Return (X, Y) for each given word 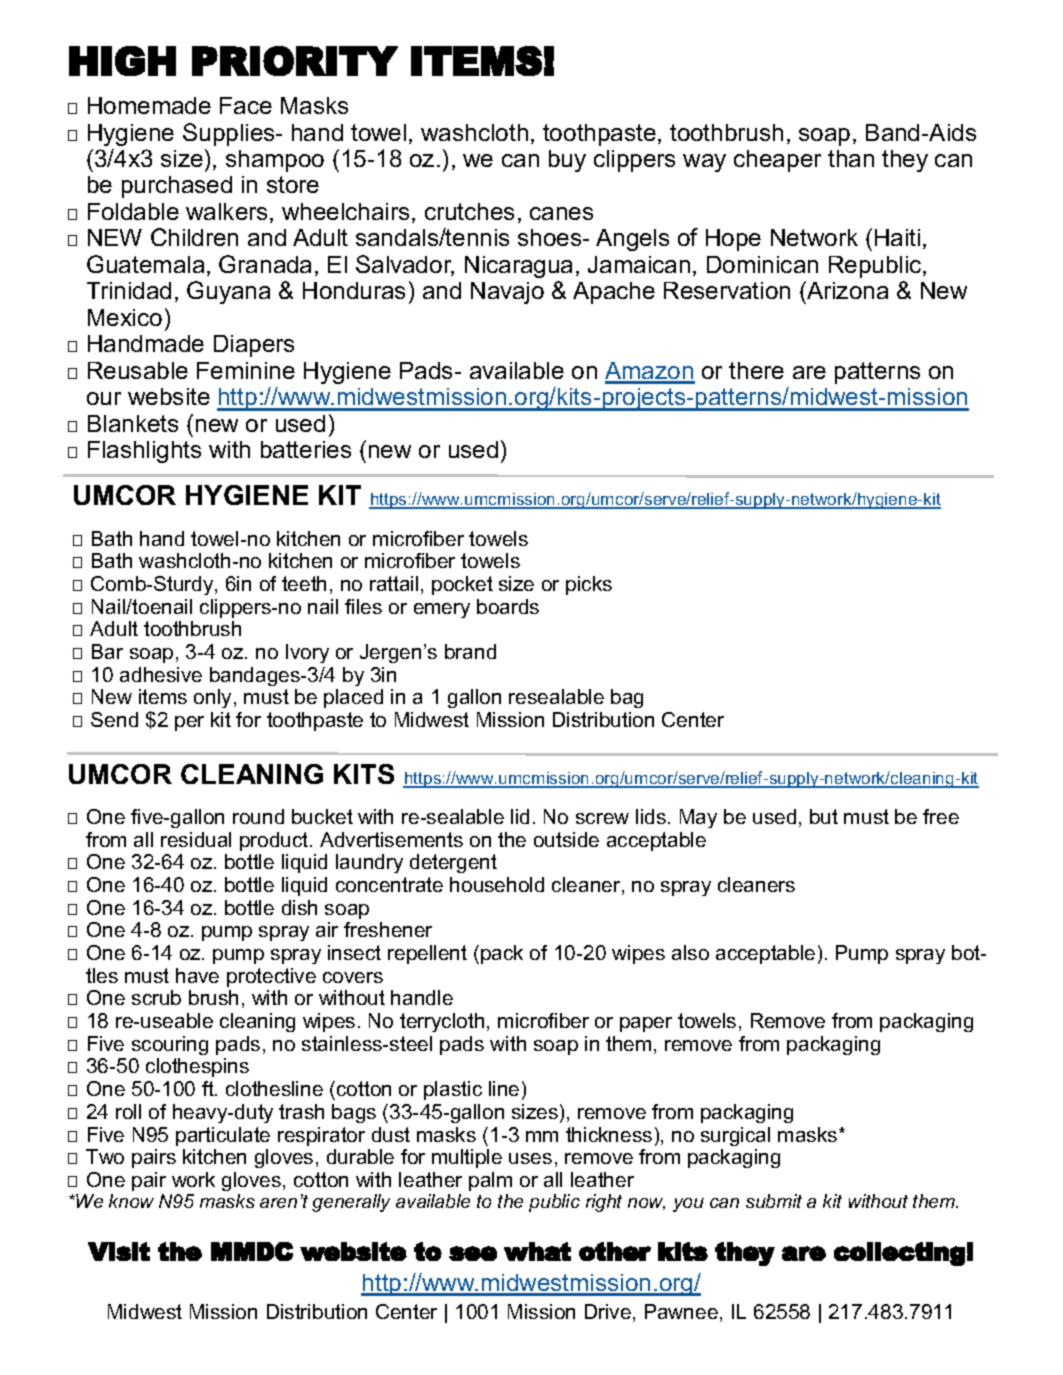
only (214, 698)
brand (470, 651)
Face (246, 105)
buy (567, 161)
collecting (899, 1254)
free (941, 816)
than (851, 158)
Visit (119, 1251)
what (537, 1251)
